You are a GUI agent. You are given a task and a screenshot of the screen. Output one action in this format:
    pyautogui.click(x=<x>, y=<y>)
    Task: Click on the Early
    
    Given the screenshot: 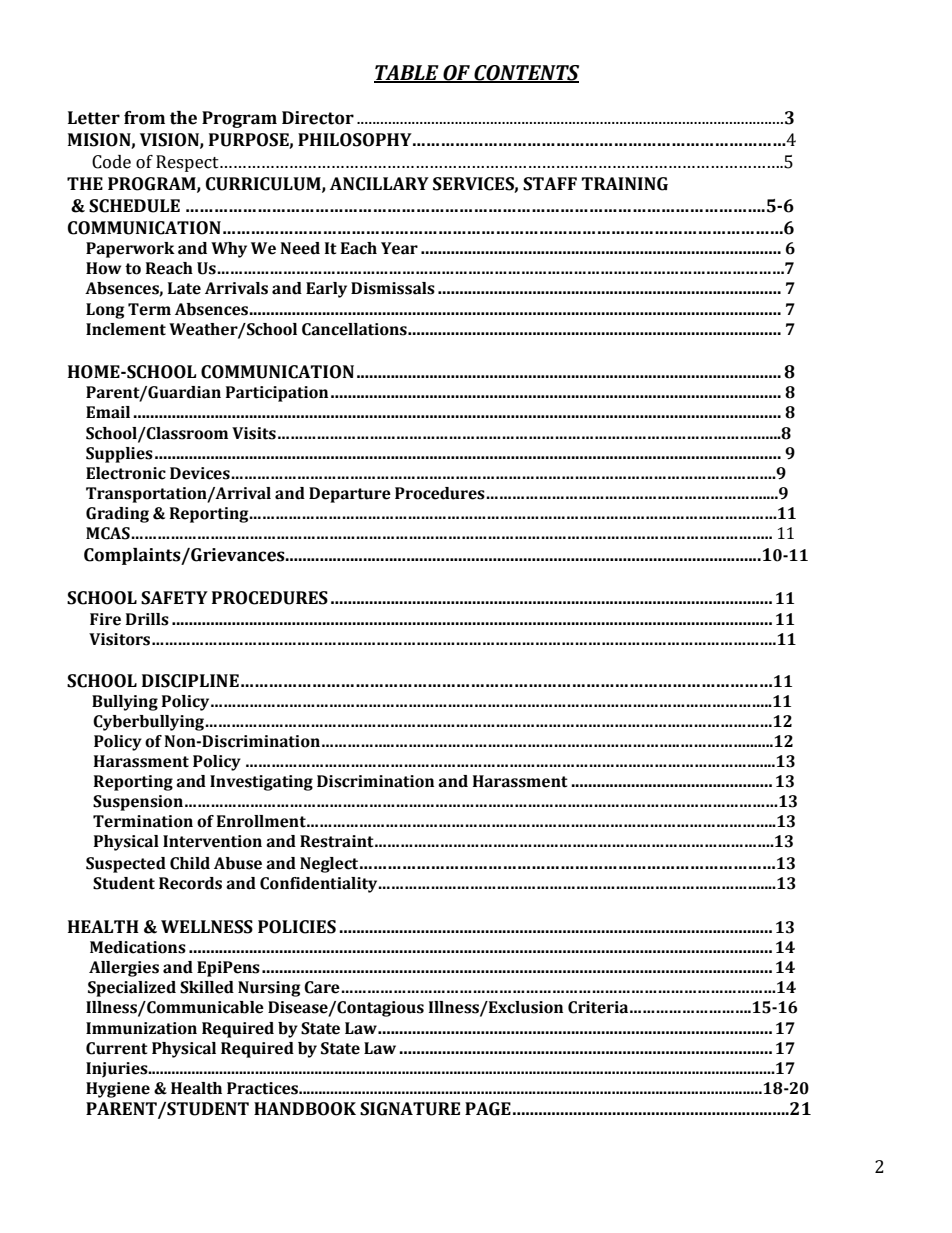 What is the action you would take?
    pyautogui.click(x=326, y=290)
